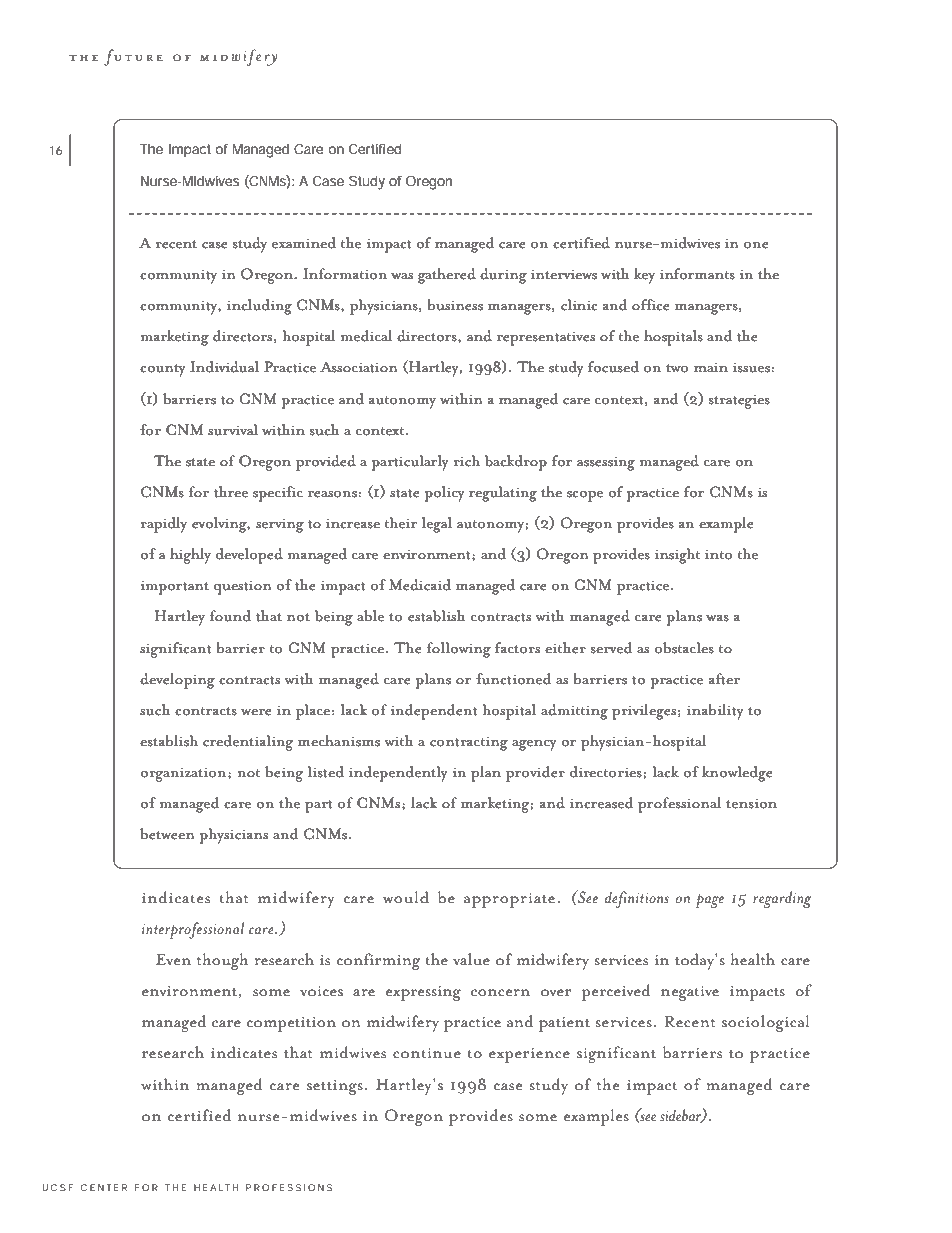  Describe the element at coordinates (178, 681) in the page. I see `developing` at that location.
